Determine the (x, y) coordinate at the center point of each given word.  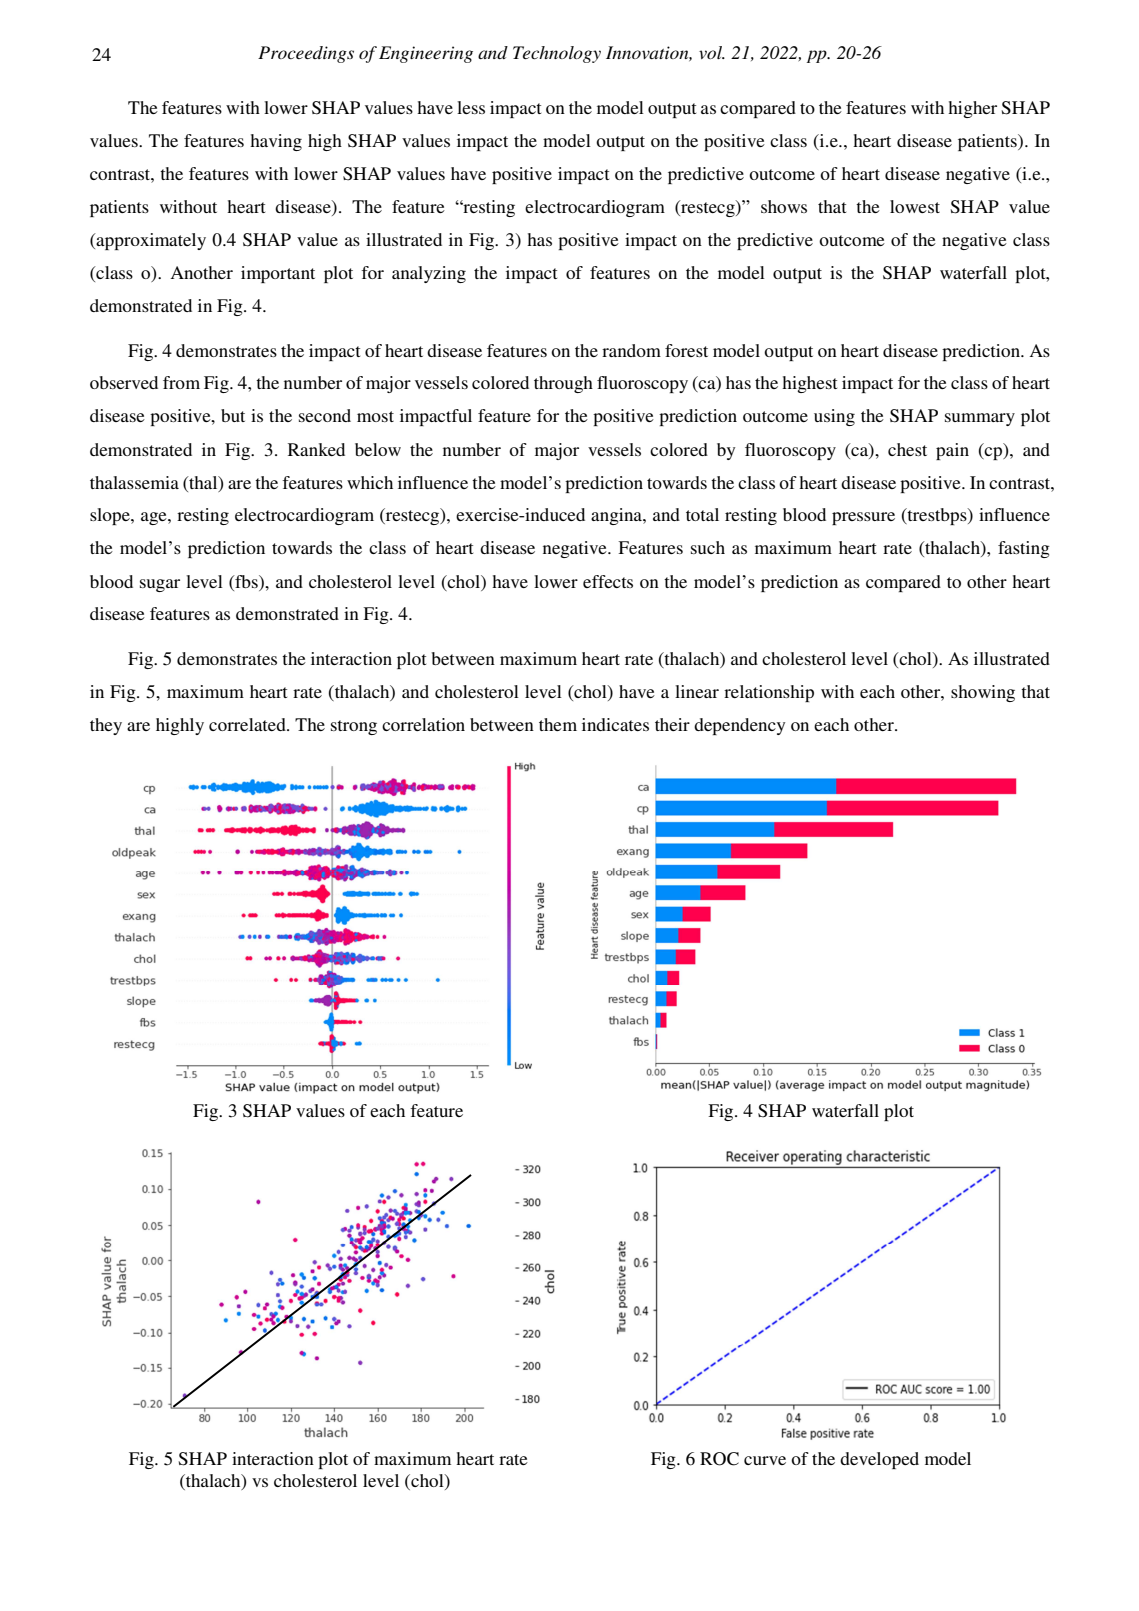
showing (983, 693)
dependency (739, 726)
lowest (915, 206)
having (276, 142)
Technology (557, 54)
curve (765, 1460)
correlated (248, 724)
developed (879, 1460)
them (558, 724)
